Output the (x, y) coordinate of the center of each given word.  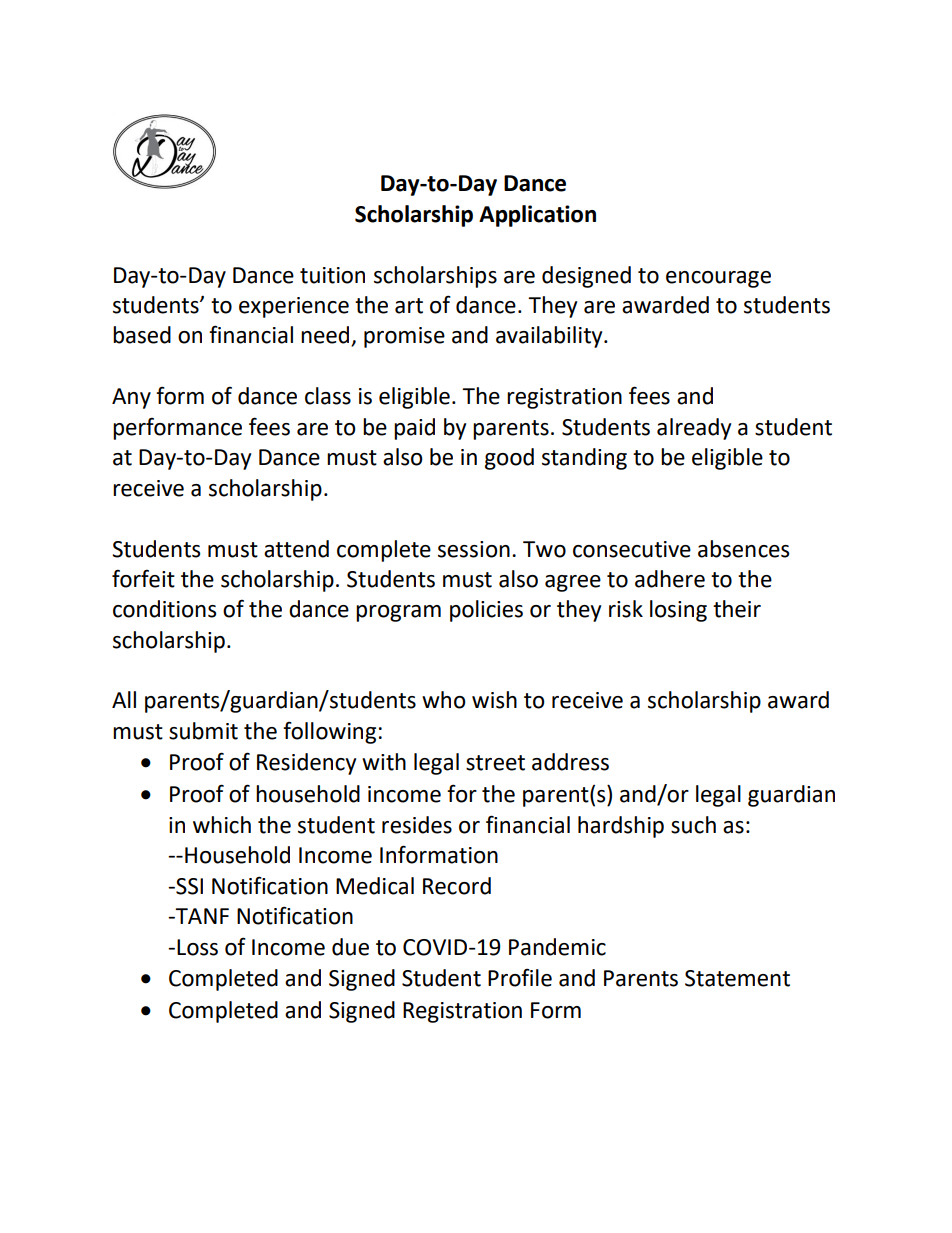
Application (537, 216)
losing (678, 611)
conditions (164, 609)
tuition (332, 275)
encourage (718, 279)
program (398, 613)
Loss (197, 947)
